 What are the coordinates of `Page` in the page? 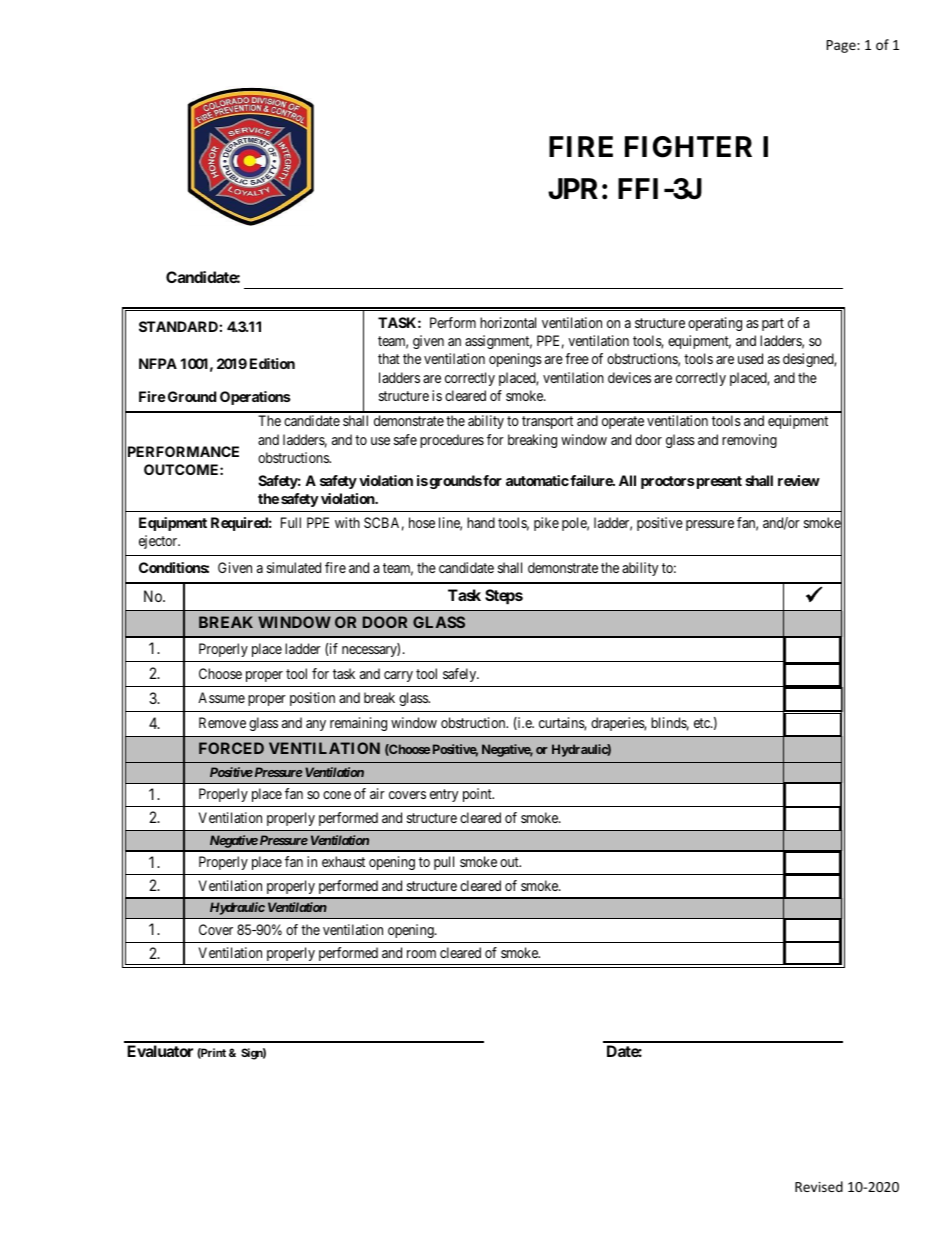 It's located at (842, 46).
